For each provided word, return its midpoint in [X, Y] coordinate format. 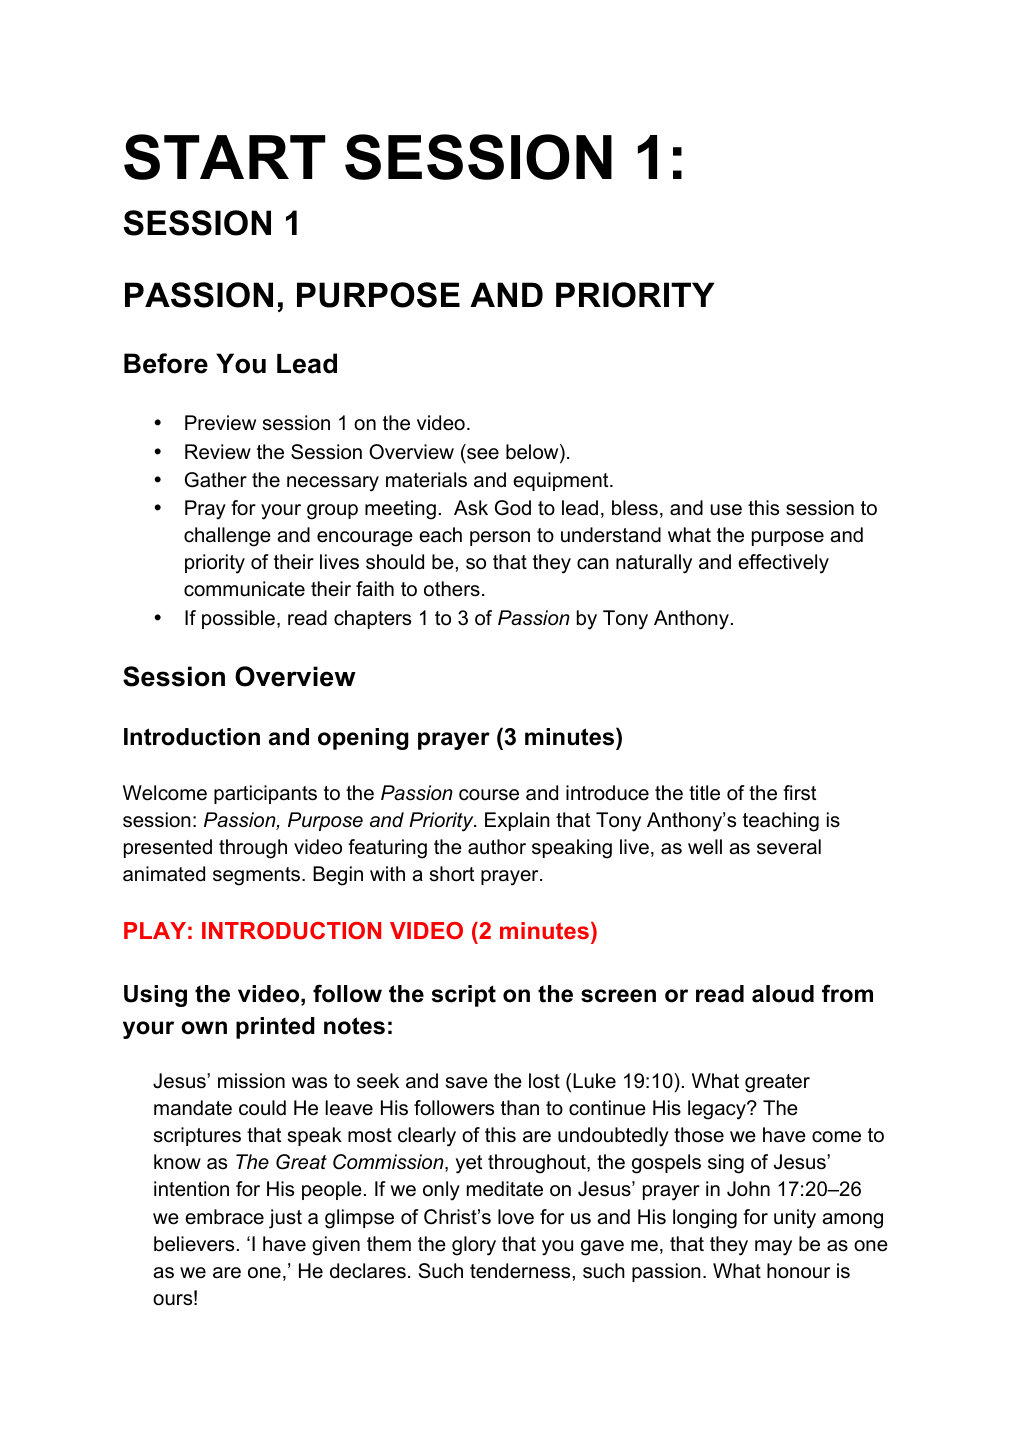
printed [275, 1028]
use [726, 510]
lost [544, 1080]
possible [238, 619]
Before [166, 363]
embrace [224, 1217]
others [452, 589]
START [224, 157]
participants [265, 794]
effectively [783, 564]
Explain [517, 821]
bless [635, 508]
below [533, 453]
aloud [783, 994]
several [789, 847]
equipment [562, 481]
